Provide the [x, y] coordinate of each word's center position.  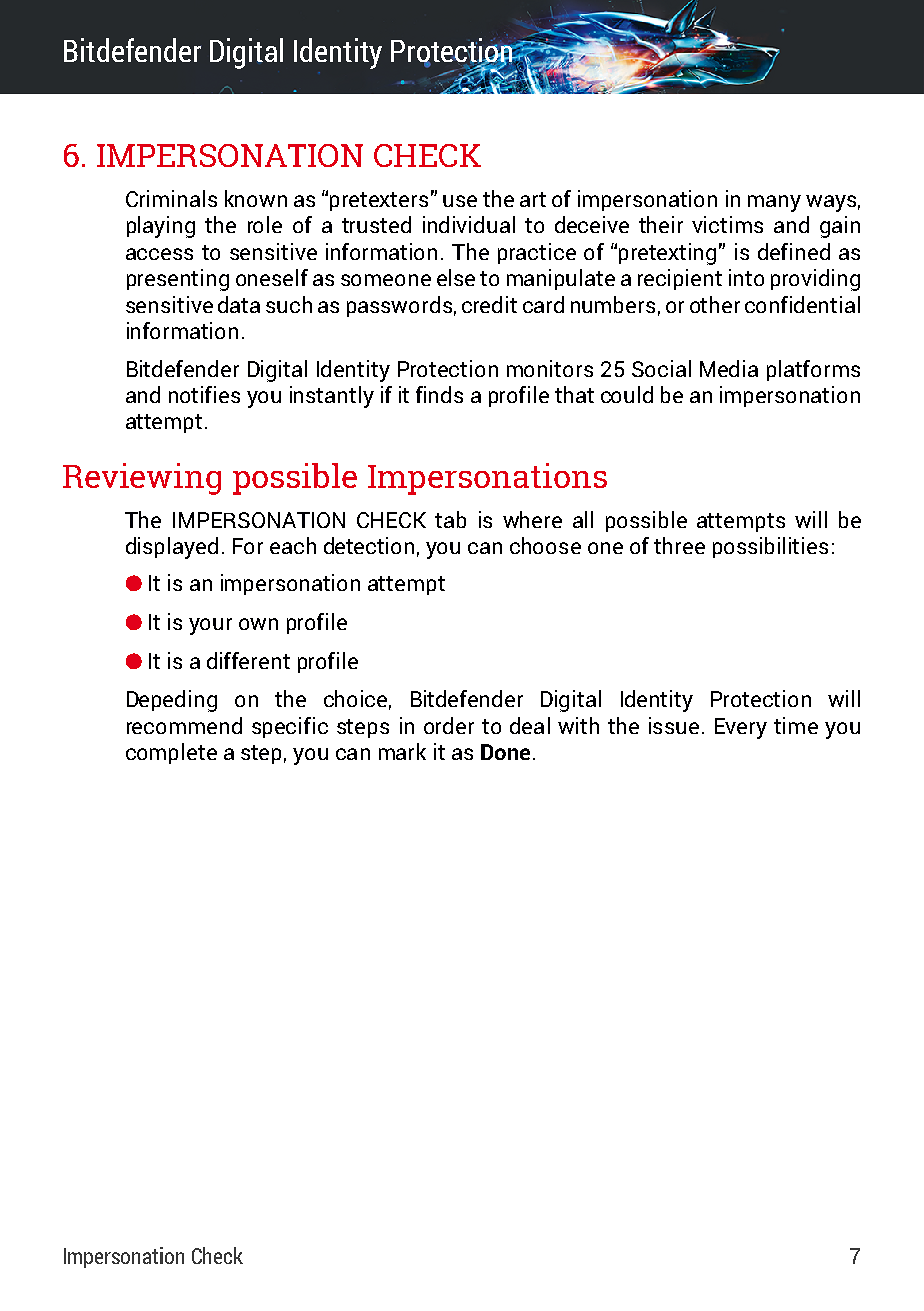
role [265, 224]
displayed [172, 548]
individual [469, 224]
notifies [204, 394]
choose [545, 545]
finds [439, 394]
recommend [184, 725]
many [774, 203]
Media [729, 368]
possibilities [770, 547]
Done [505, 752]
